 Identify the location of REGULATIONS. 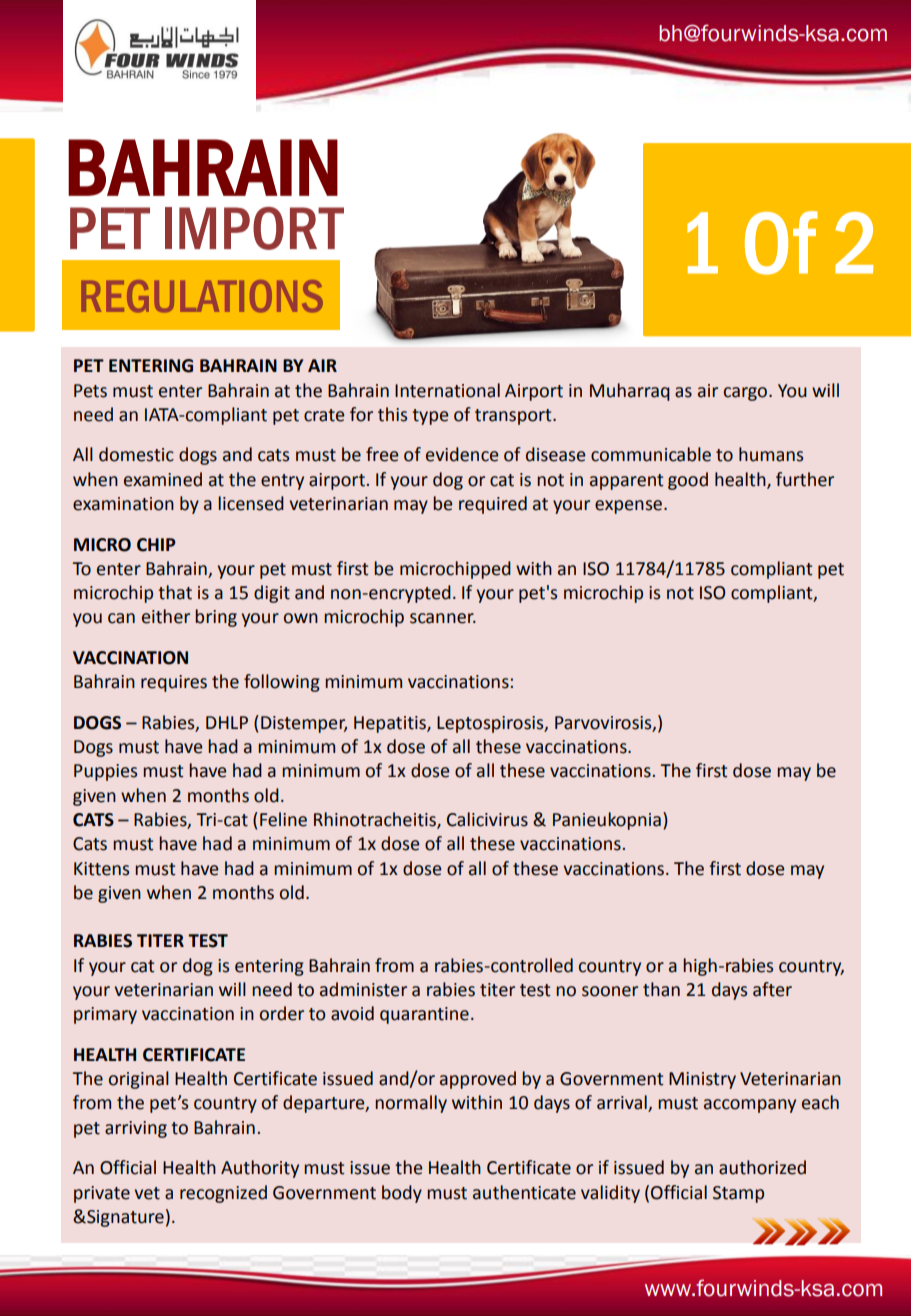
(202, 296).
